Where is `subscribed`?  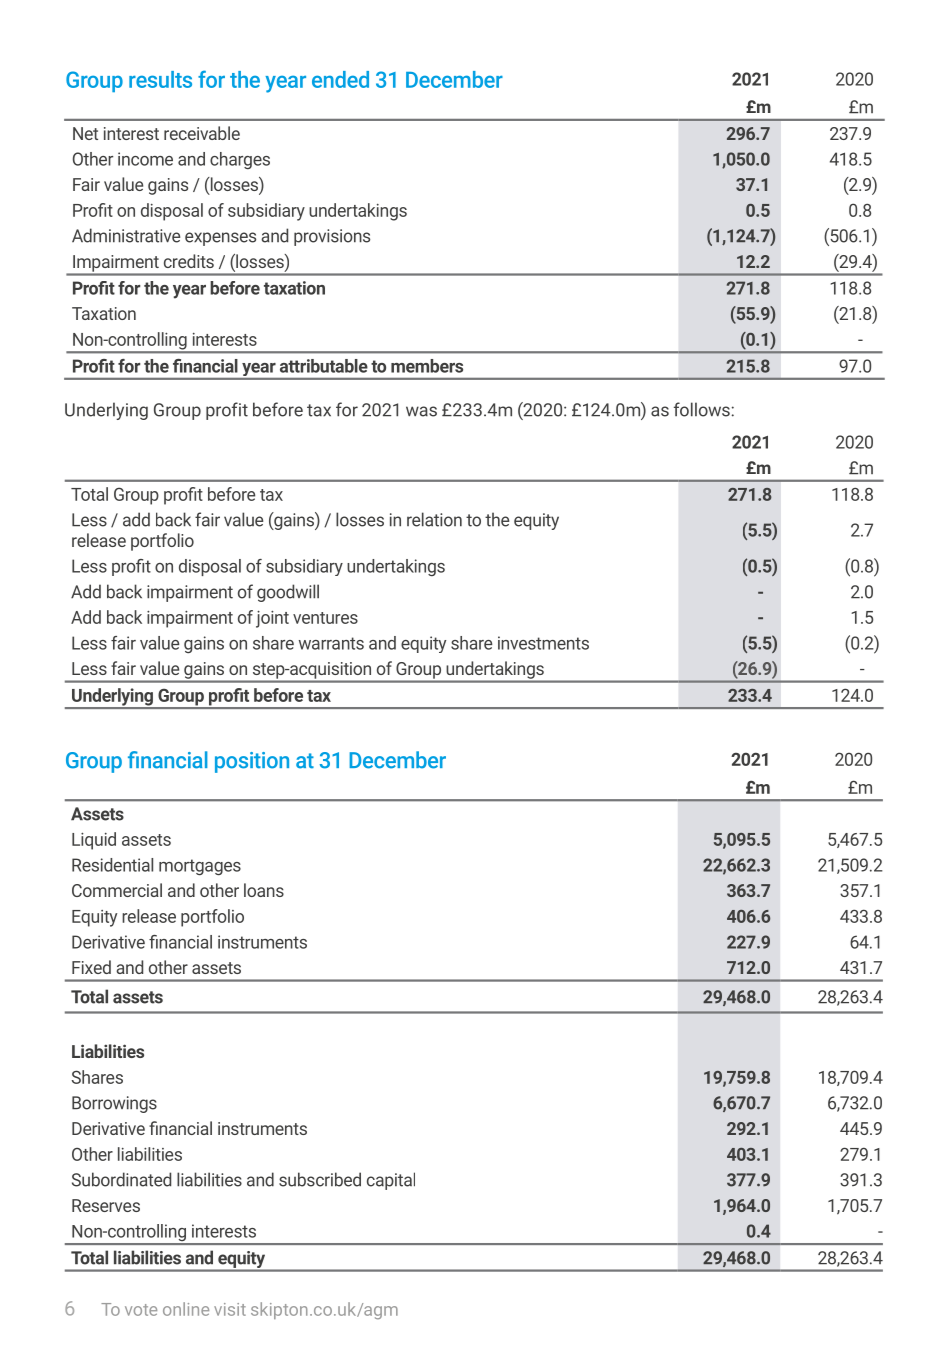 subscribed is located at coordinates (320, 1179).
